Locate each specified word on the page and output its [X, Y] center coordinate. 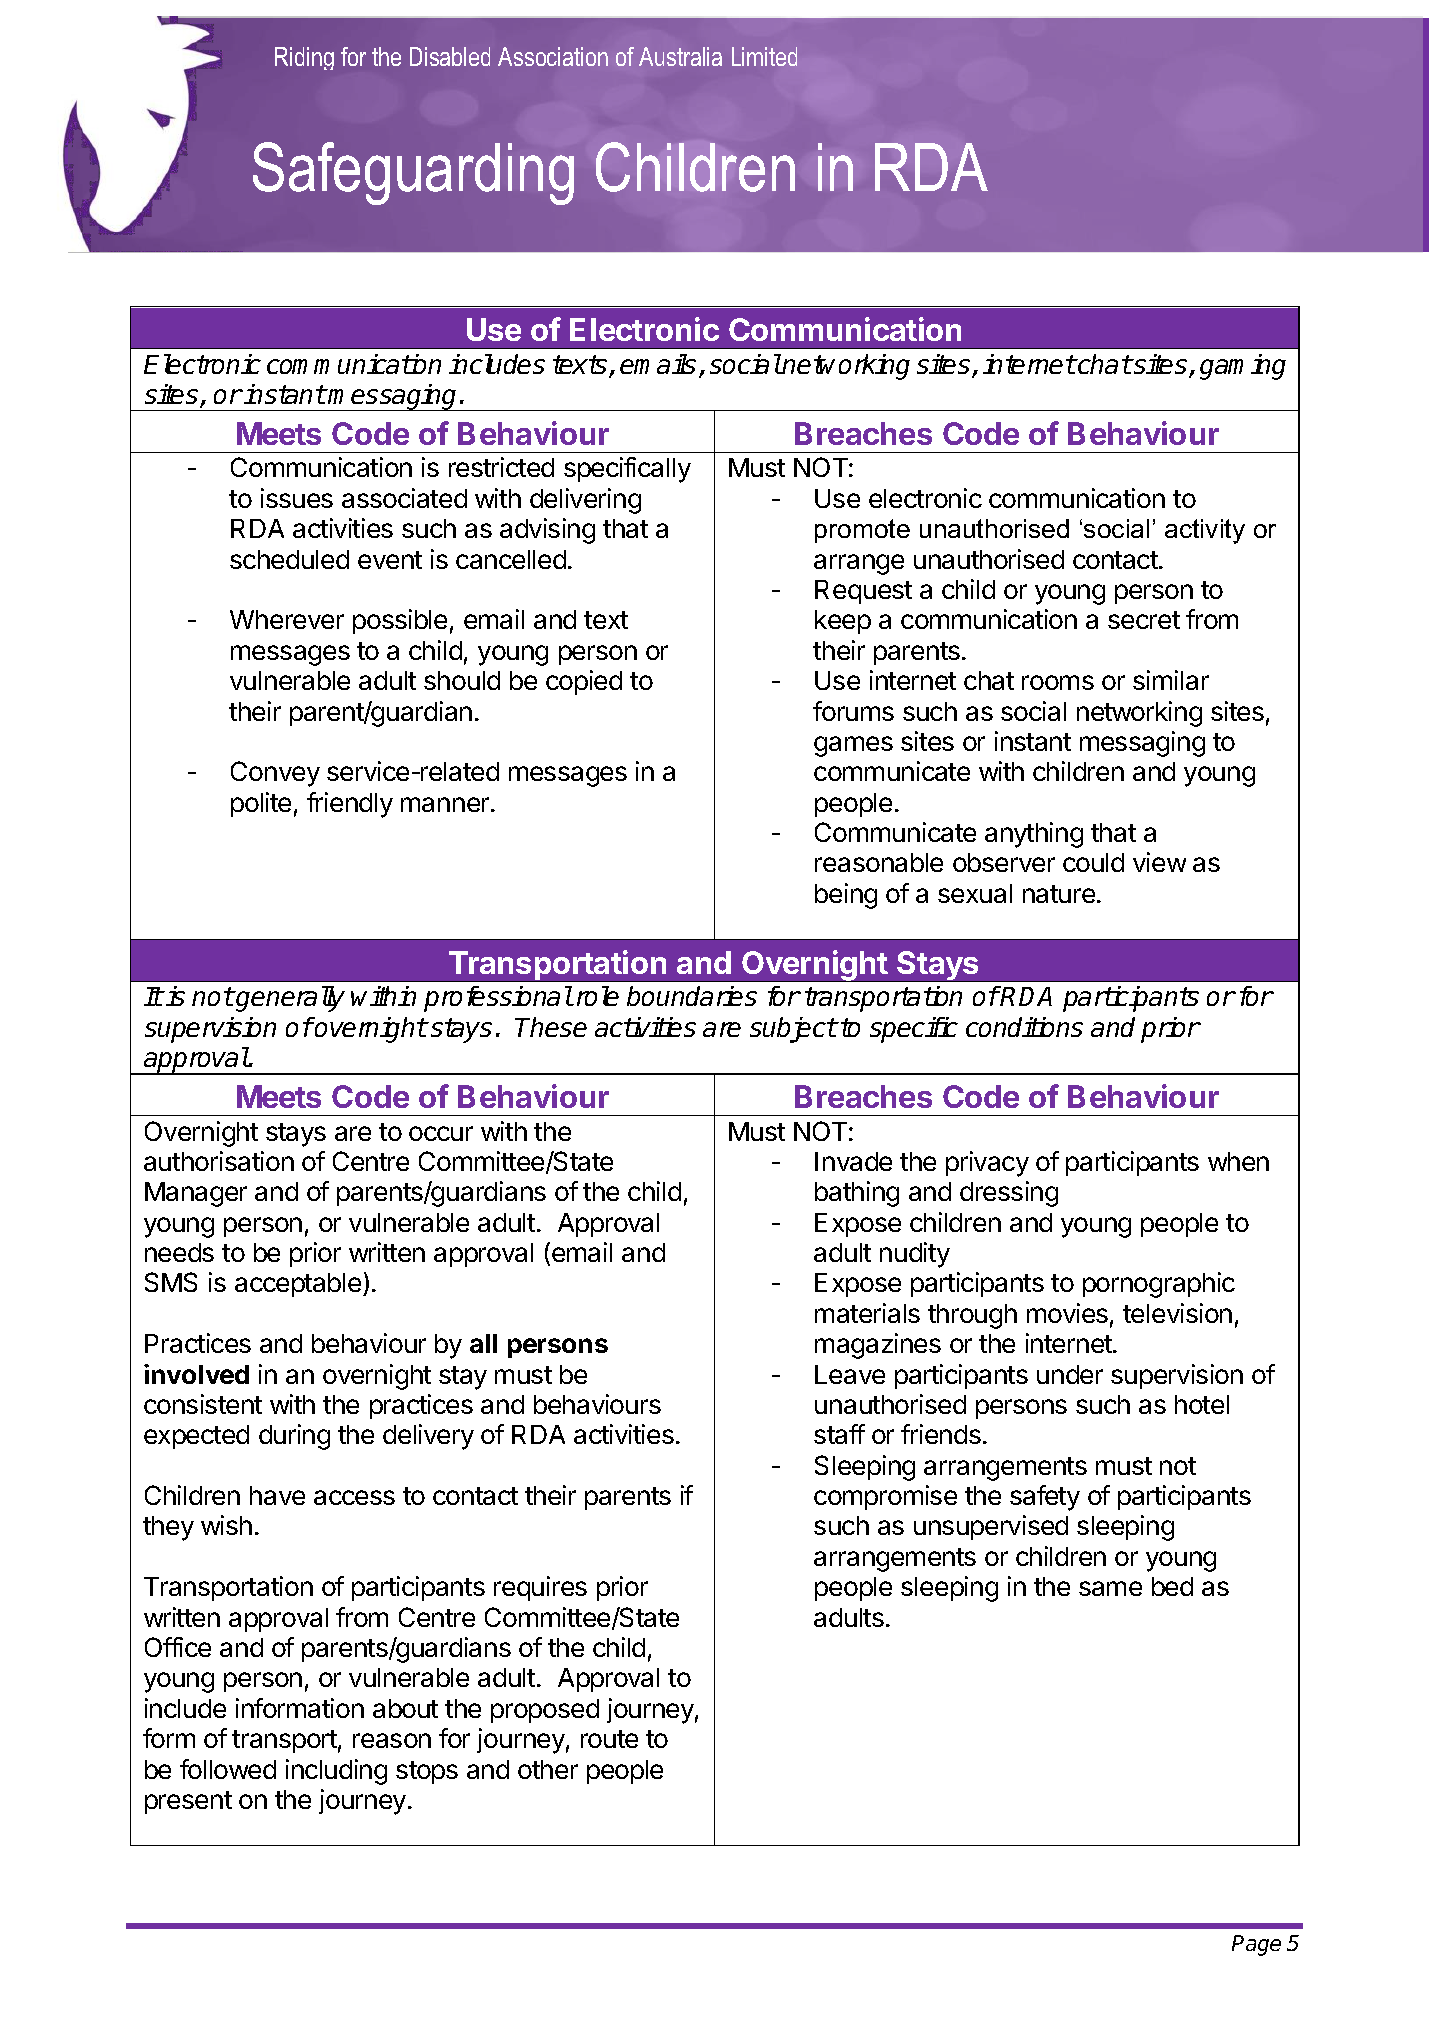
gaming [1243, 367]
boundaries [692, 996]
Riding [304, 58]
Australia [680, 56]
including [336, 1772]
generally [290, 999]
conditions [1024, 1027]
